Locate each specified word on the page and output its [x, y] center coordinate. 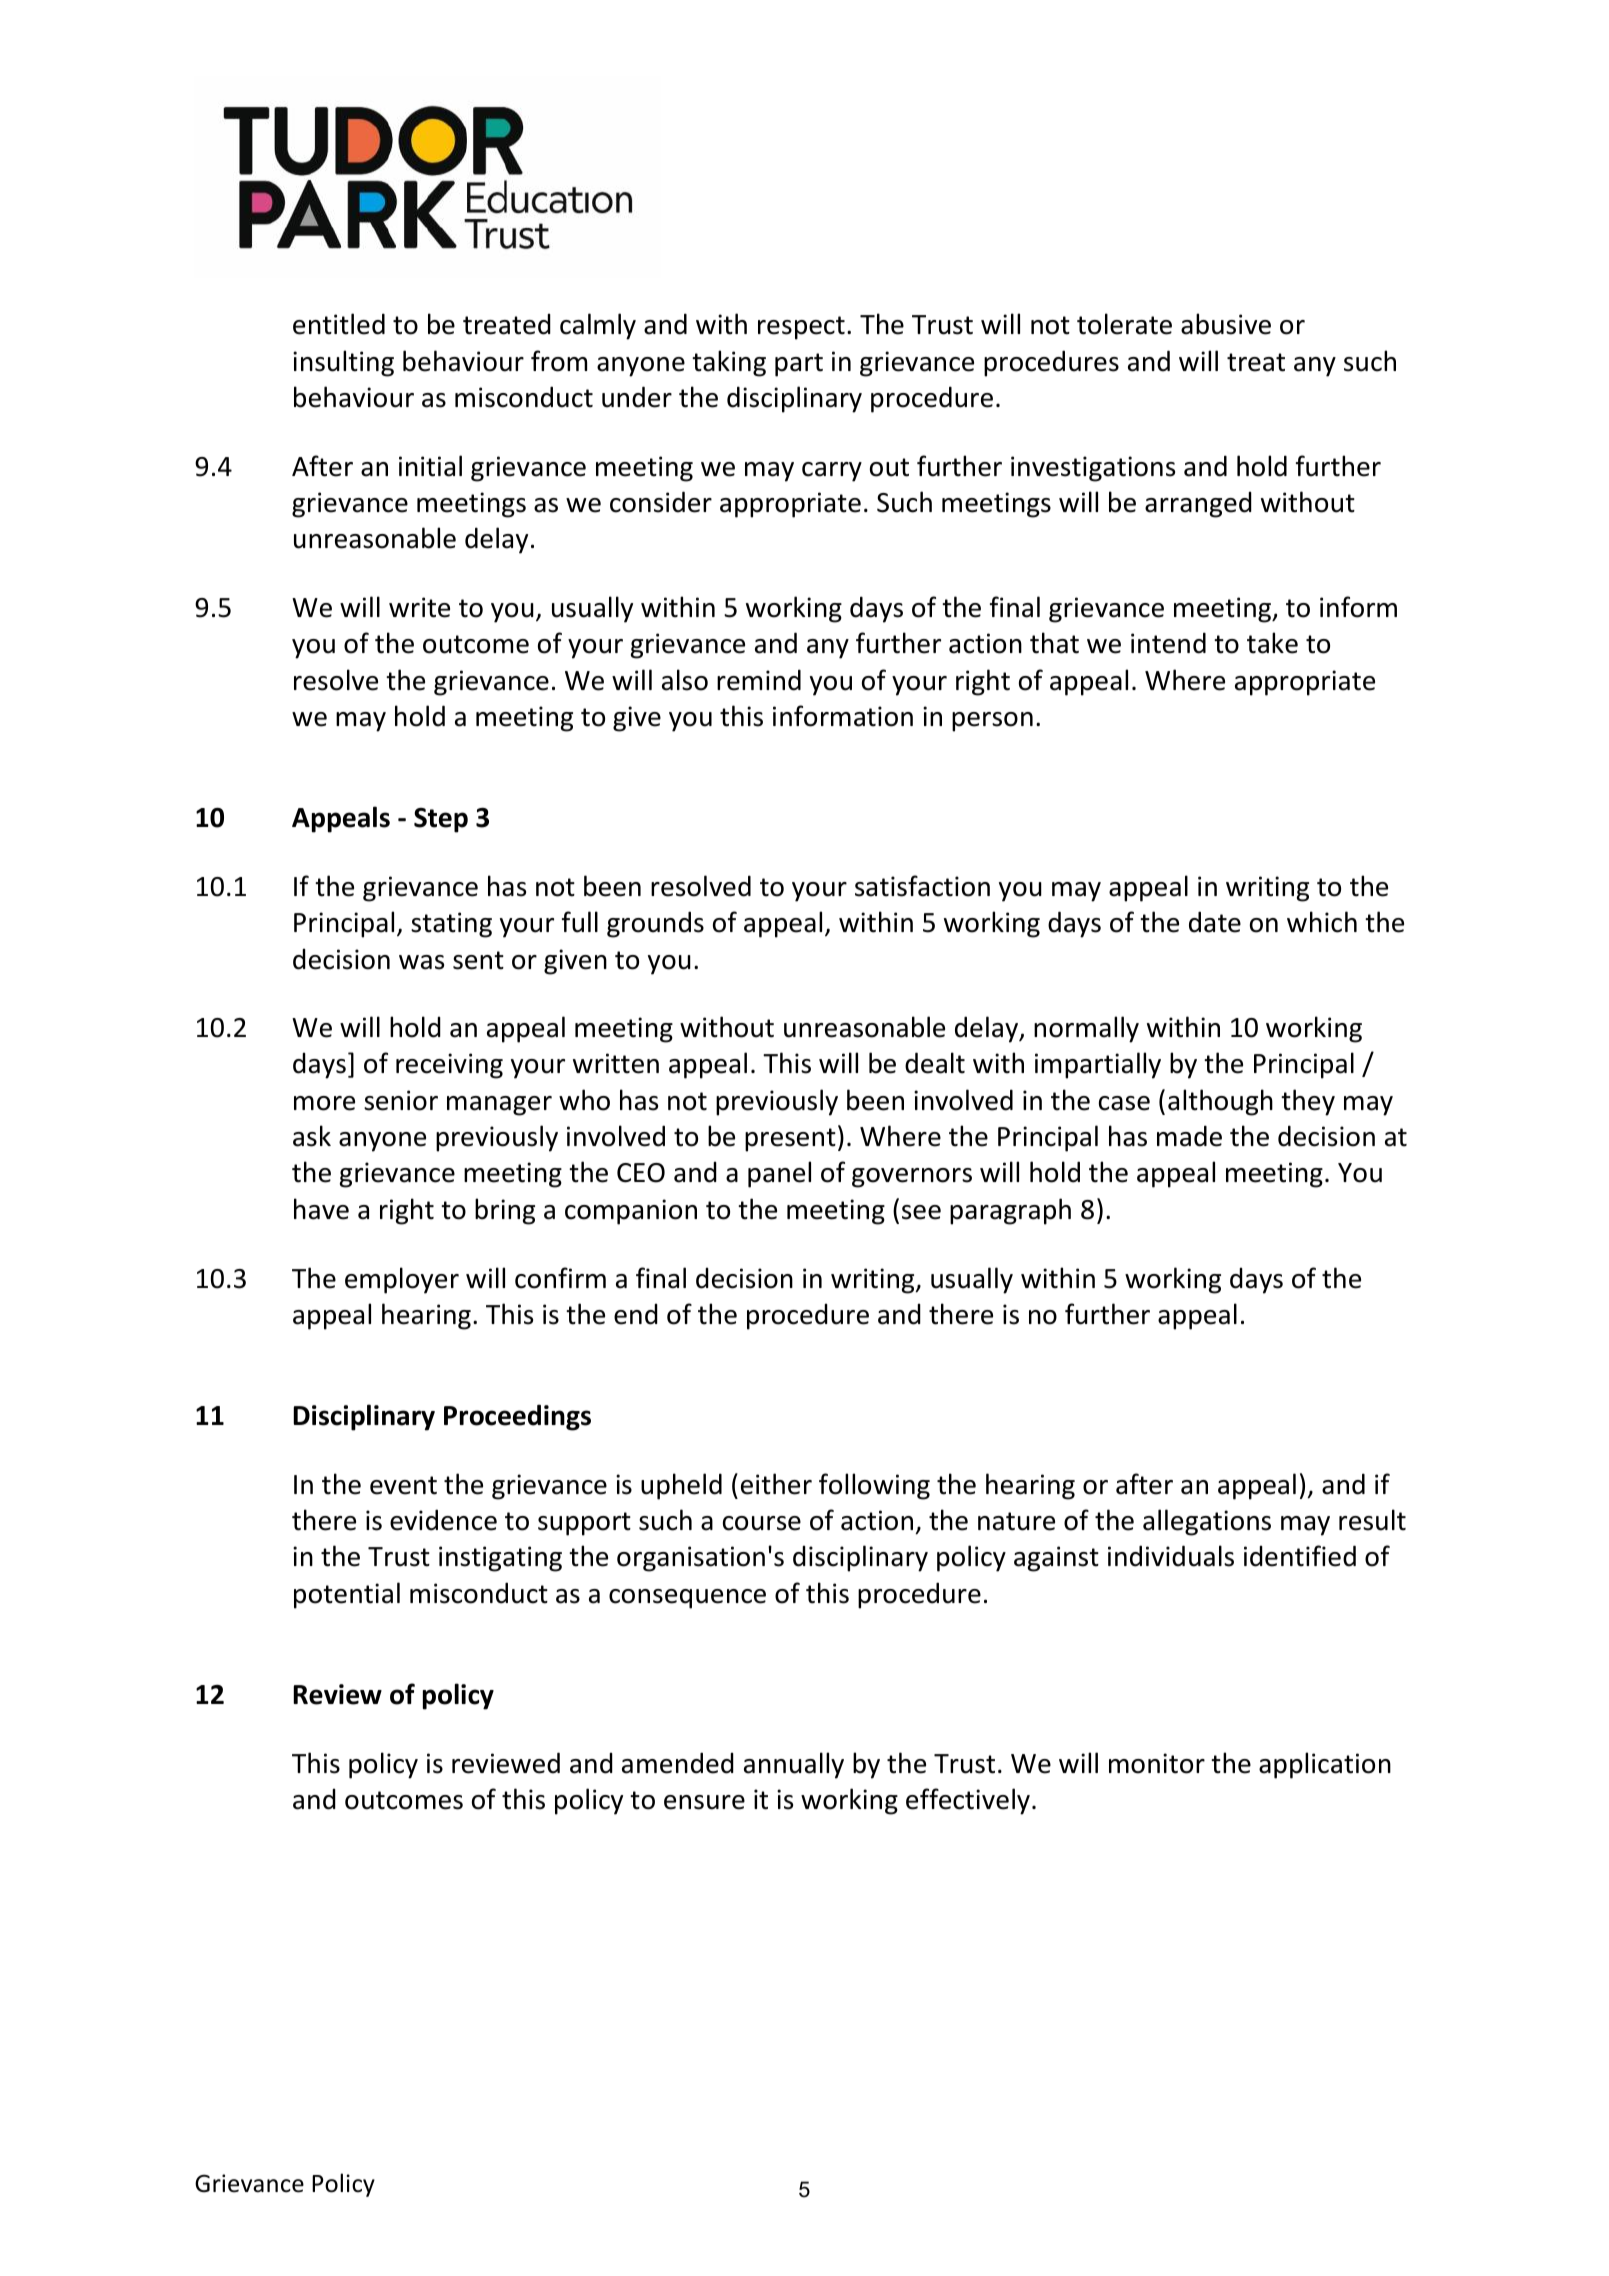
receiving [449, 1066]
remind [759, 680]
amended [678, 1763]
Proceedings [517, 1417]
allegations [1207, 1522]
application [1325, 1765]
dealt [935, 1063]
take [1272, 643]
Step [441, 820]
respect [801, 328]
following [874, 1486]
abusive [1226, 324]
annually [794, 1765]
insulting [343, 363]
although [1220, 1102]
